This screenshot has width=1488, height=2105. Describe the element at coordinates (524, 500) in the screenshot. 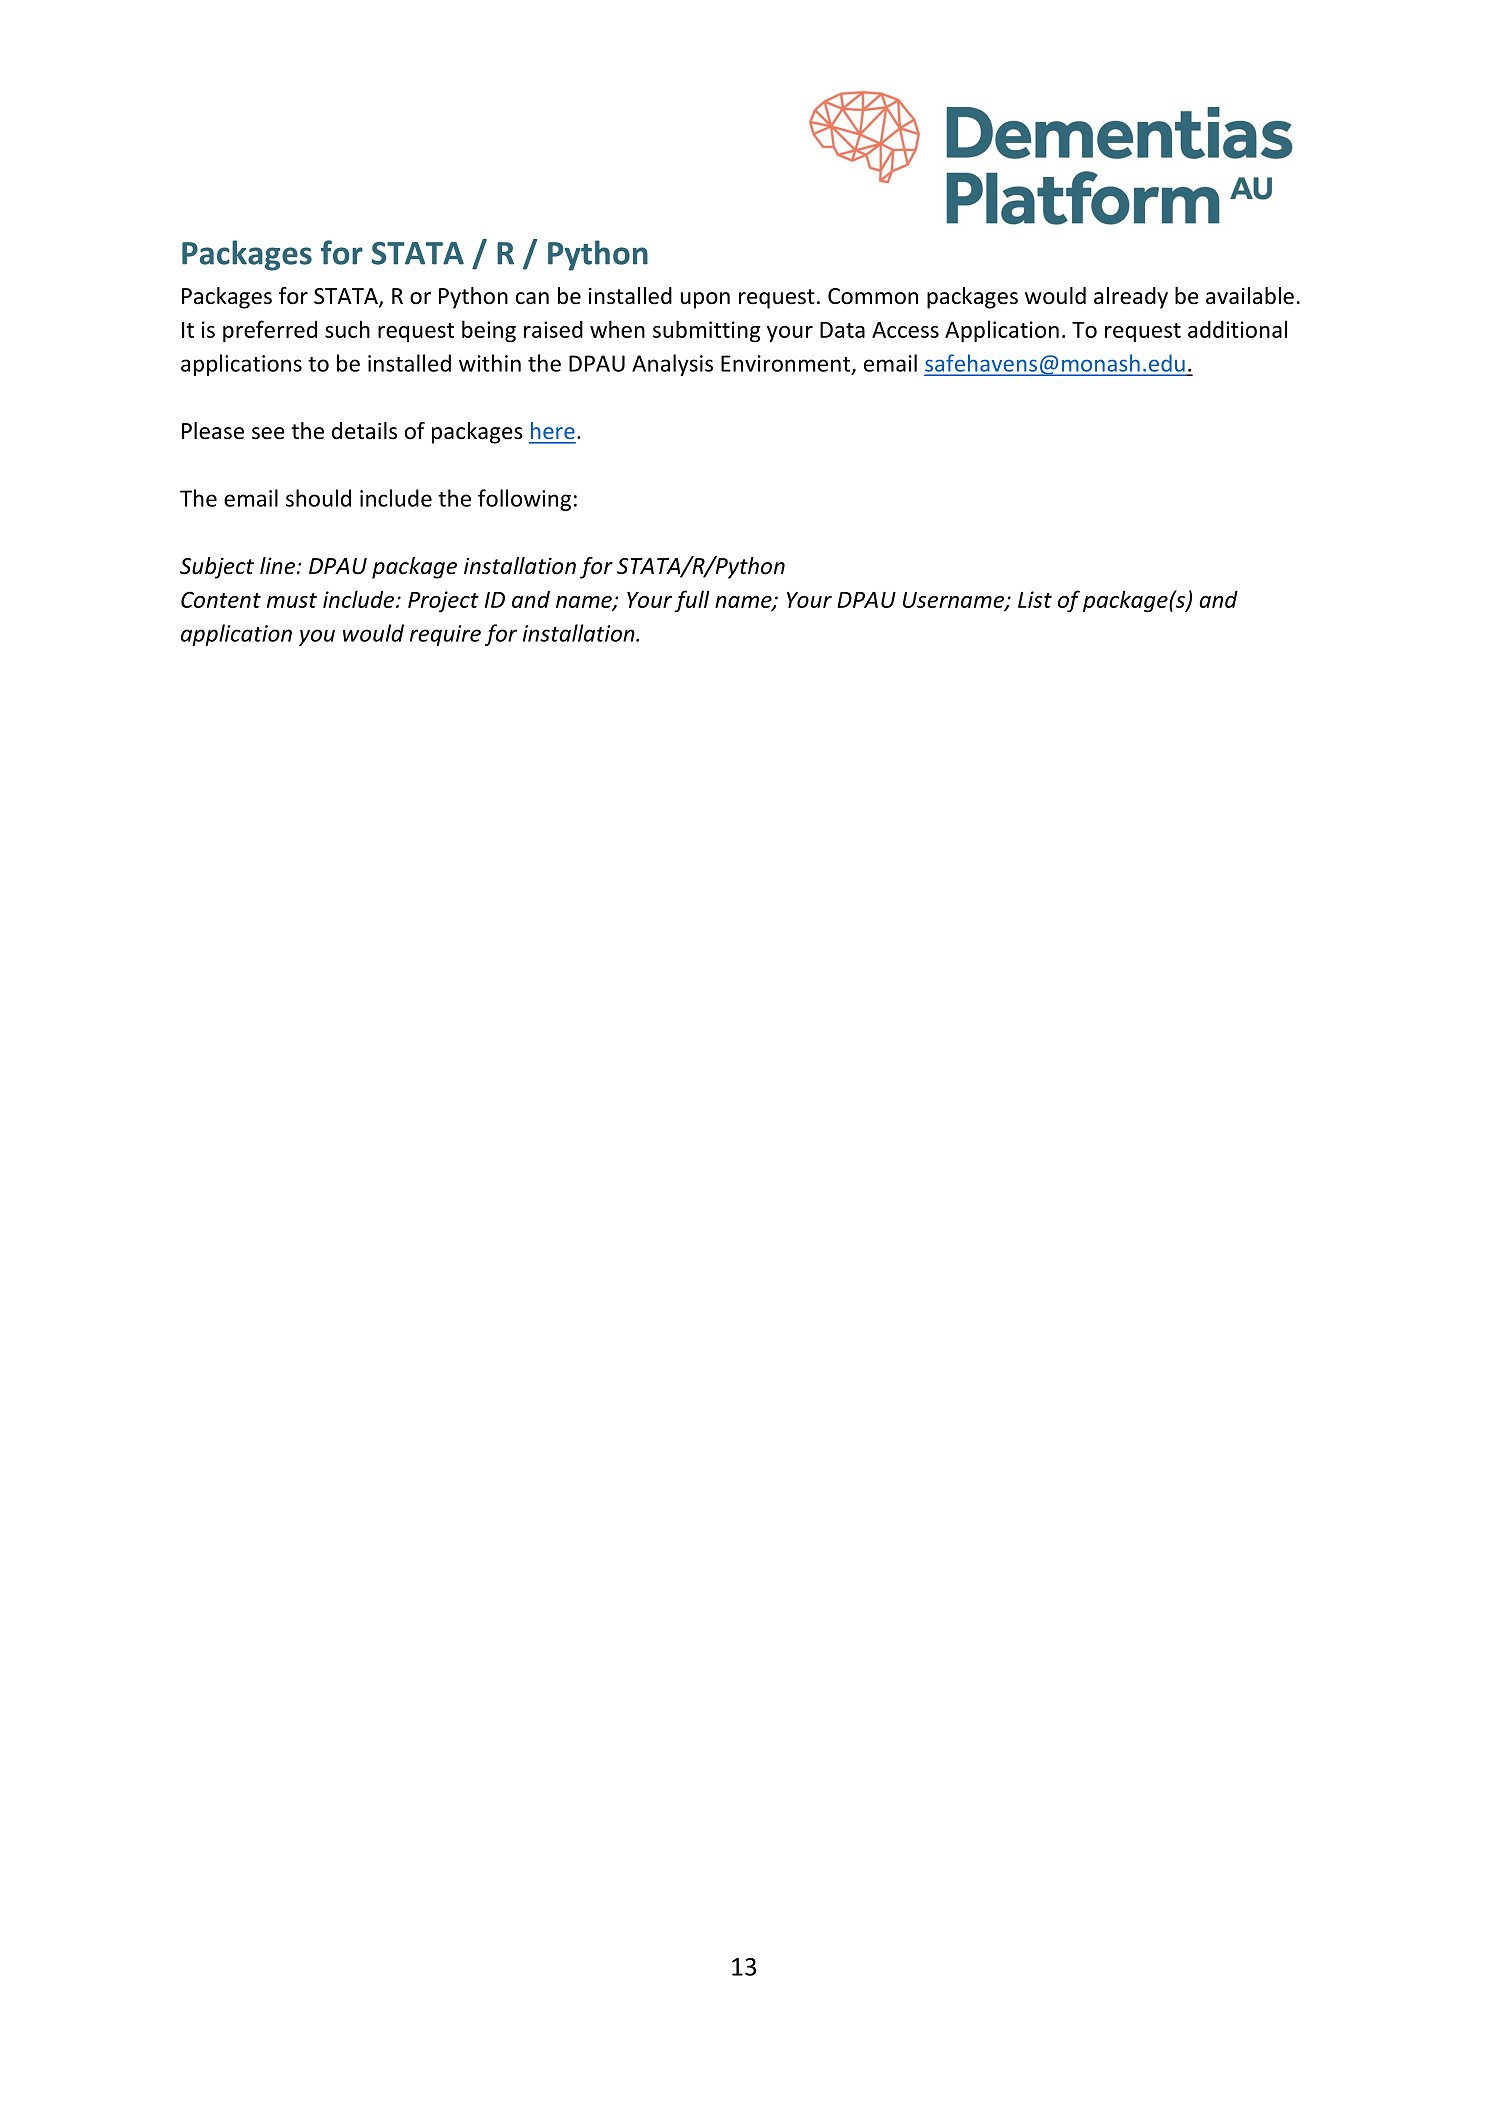

I see `following` at that location.
